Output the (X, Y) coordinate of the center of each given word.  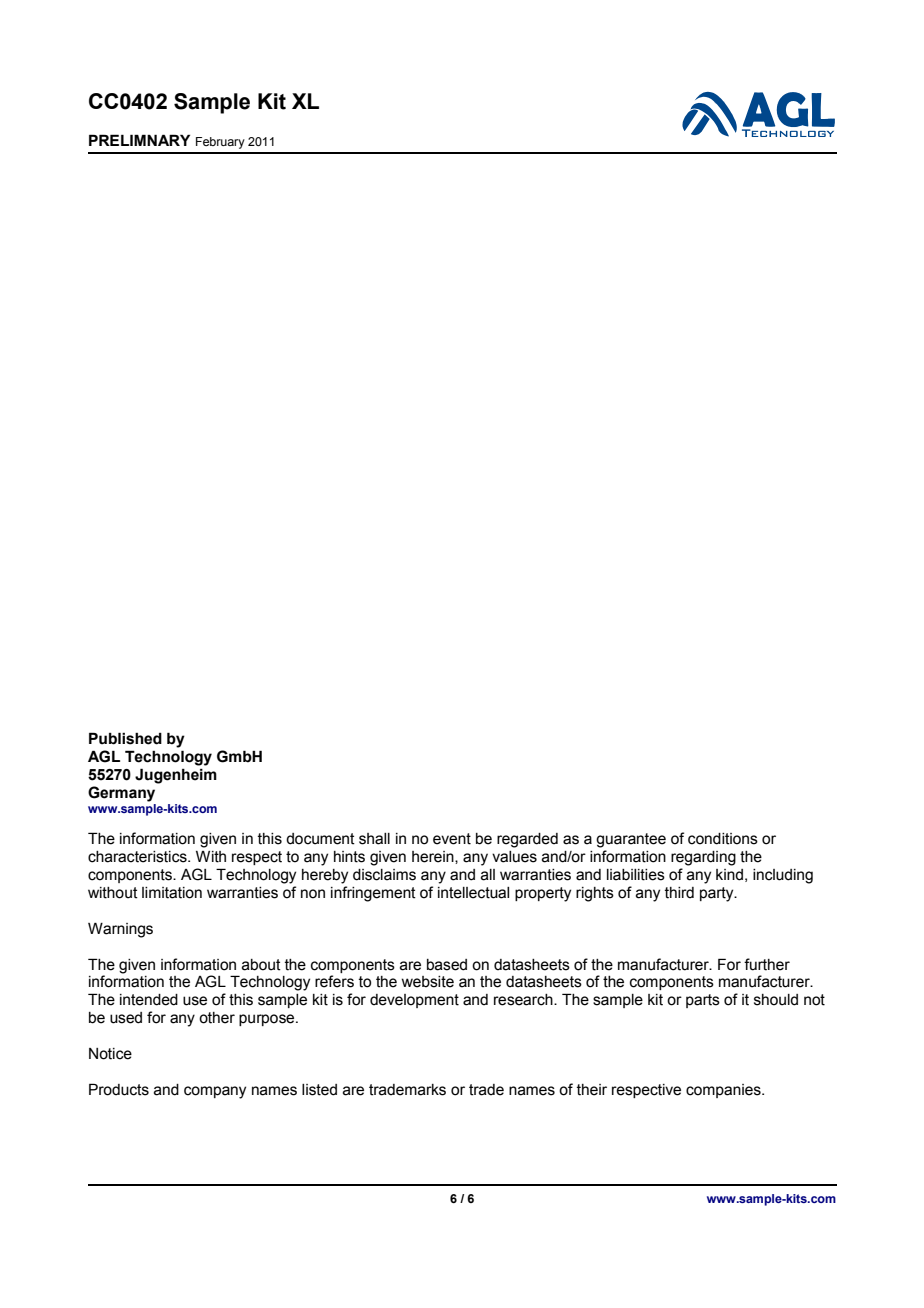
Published (125, 738)
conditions (723, 839)
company (215, 1092)
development (414, 1001)
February (220, 143)
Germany (121, 794)
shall (374, 839)
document (320, 839)
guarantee (631, 840)
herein (434, 857)
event (452, 839)
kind (729, 875)
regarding (703, 858)
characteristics (138, 857)
